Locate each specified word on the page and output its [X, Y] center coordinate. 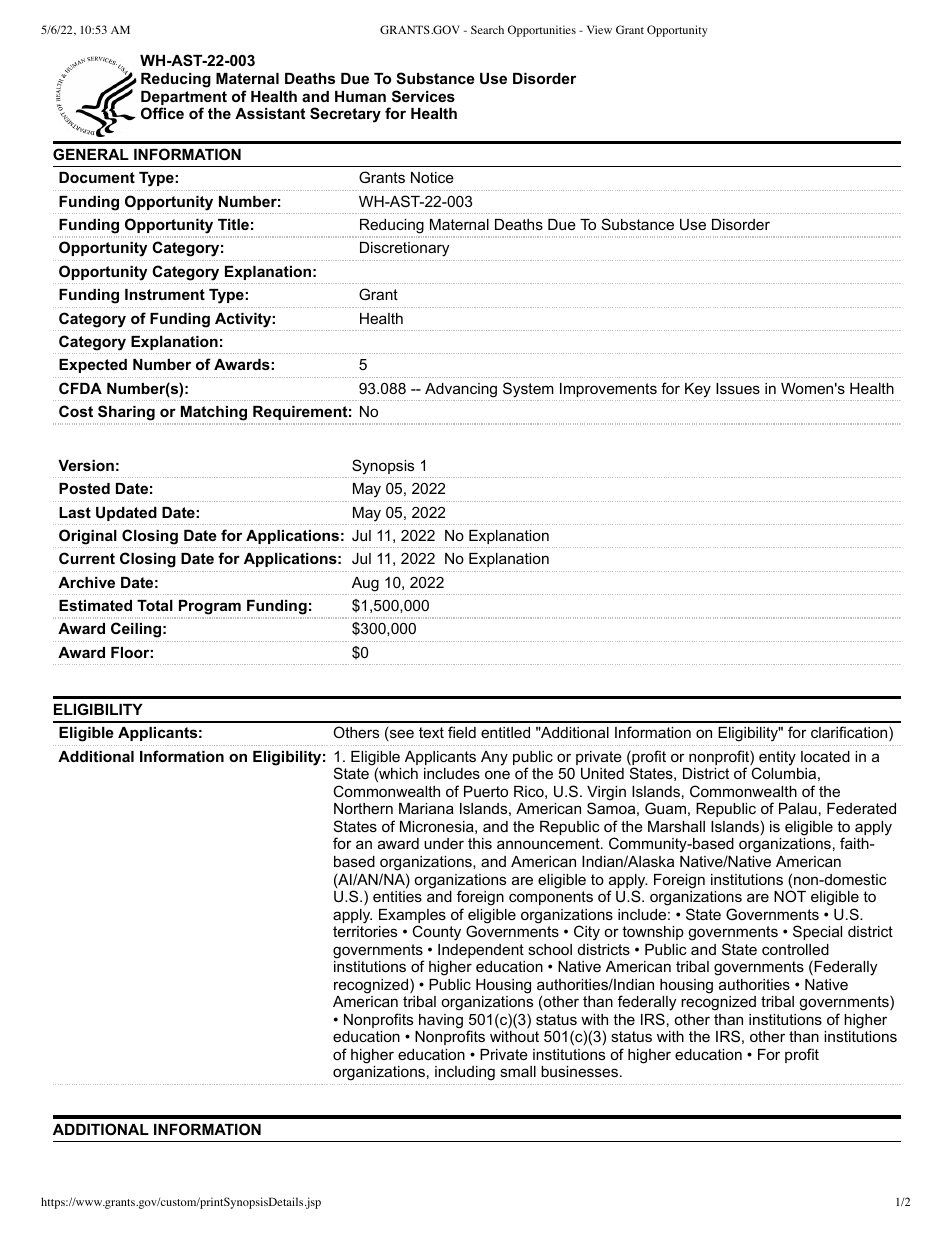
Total [155, 605]
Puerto [486, 791]
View [599, 29]
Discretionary [404, 249]
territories [365, 931]
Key [698, 390]
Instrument [165, 294]
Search [487, 29]
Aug [365, 584]
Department [184, 99]
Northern [363, 808]
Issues [738, 388]
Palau [798, 808]
